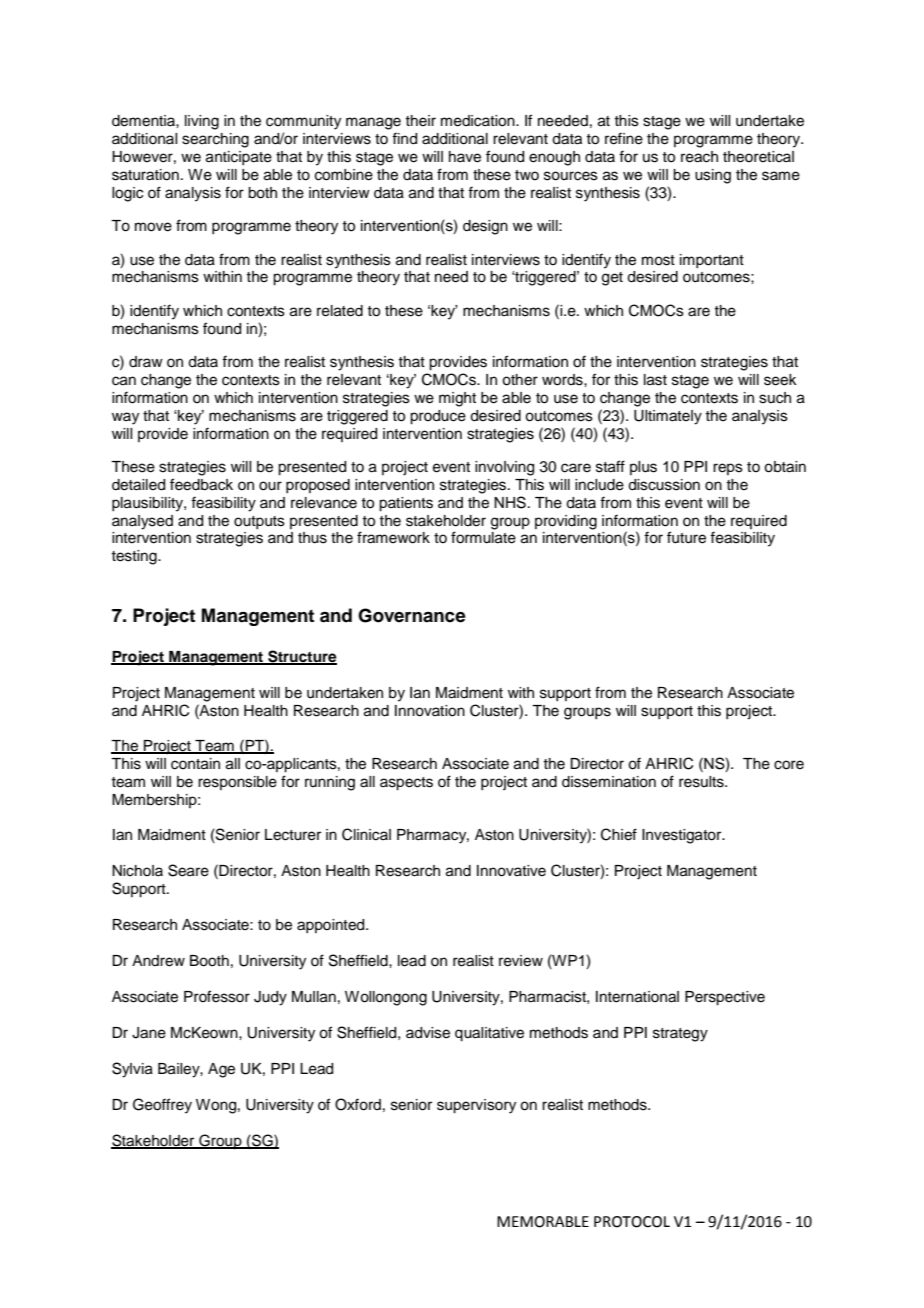 The width and height of the screenshot is (924, 1308). I want to click on Structure, so click(301, 657).
